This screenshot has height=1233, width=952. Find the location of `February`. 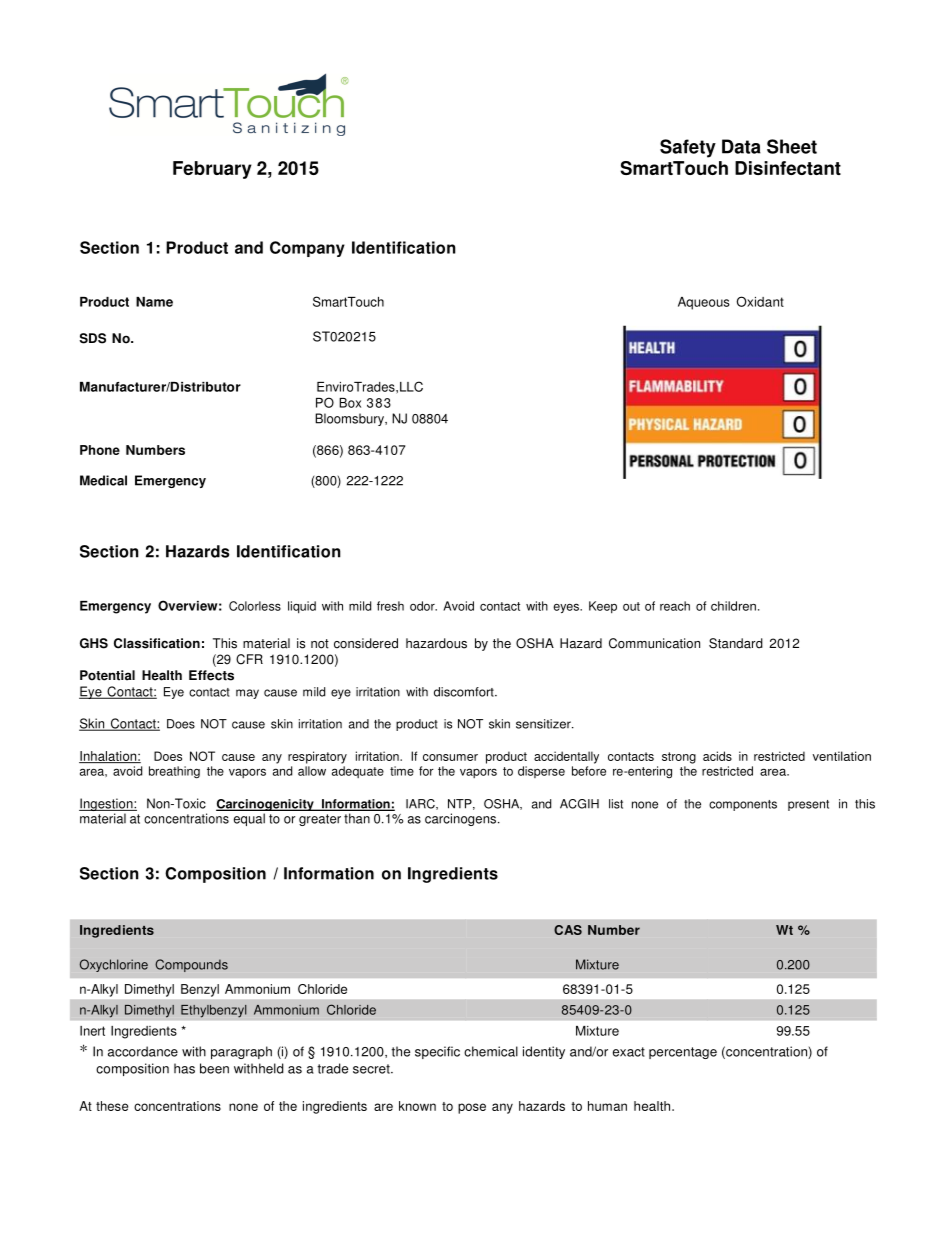

February is located at coordinates (212, 170).
